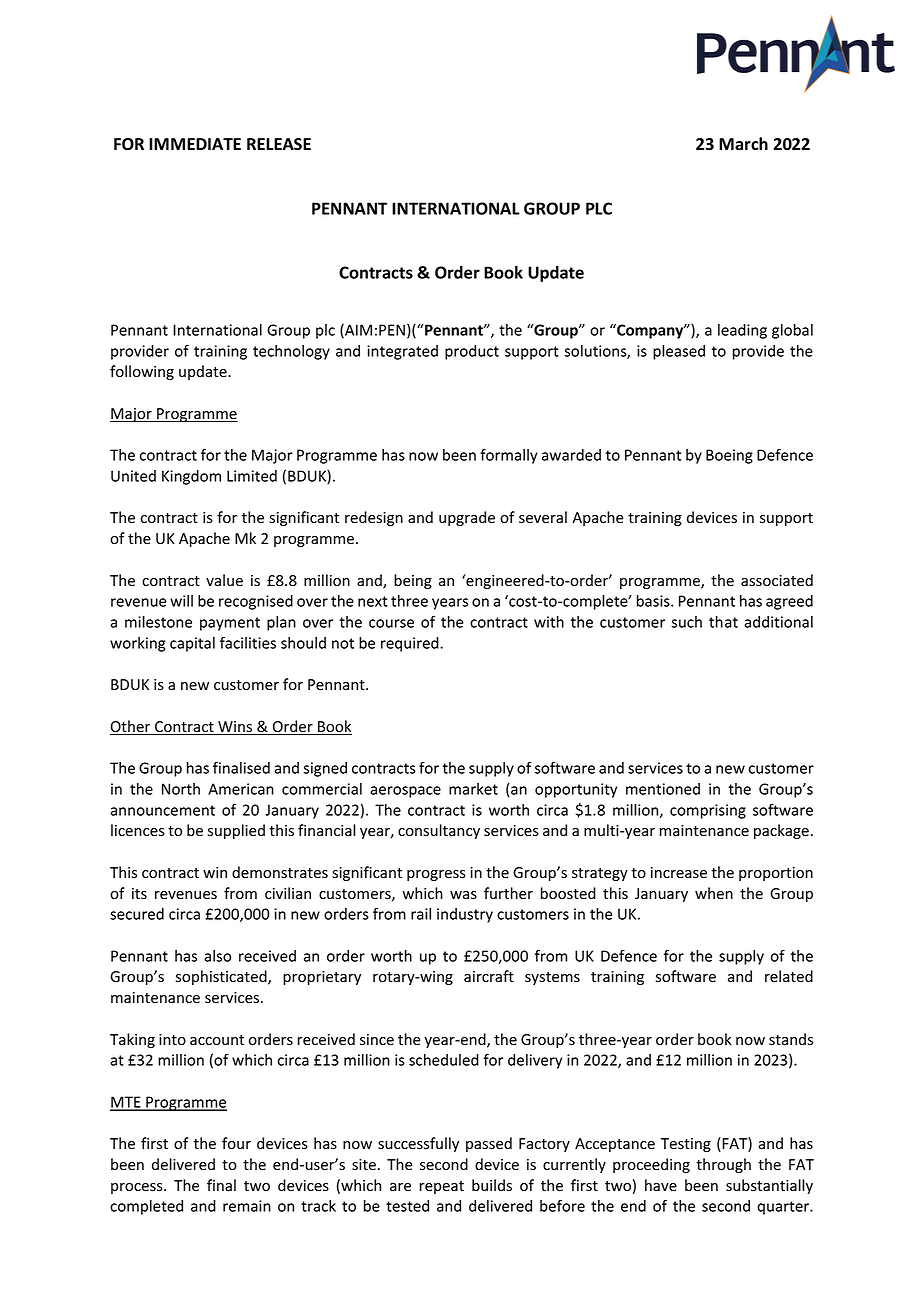  Describe the element at coordinates (714, 893) in the document. I see `when` at that location.
